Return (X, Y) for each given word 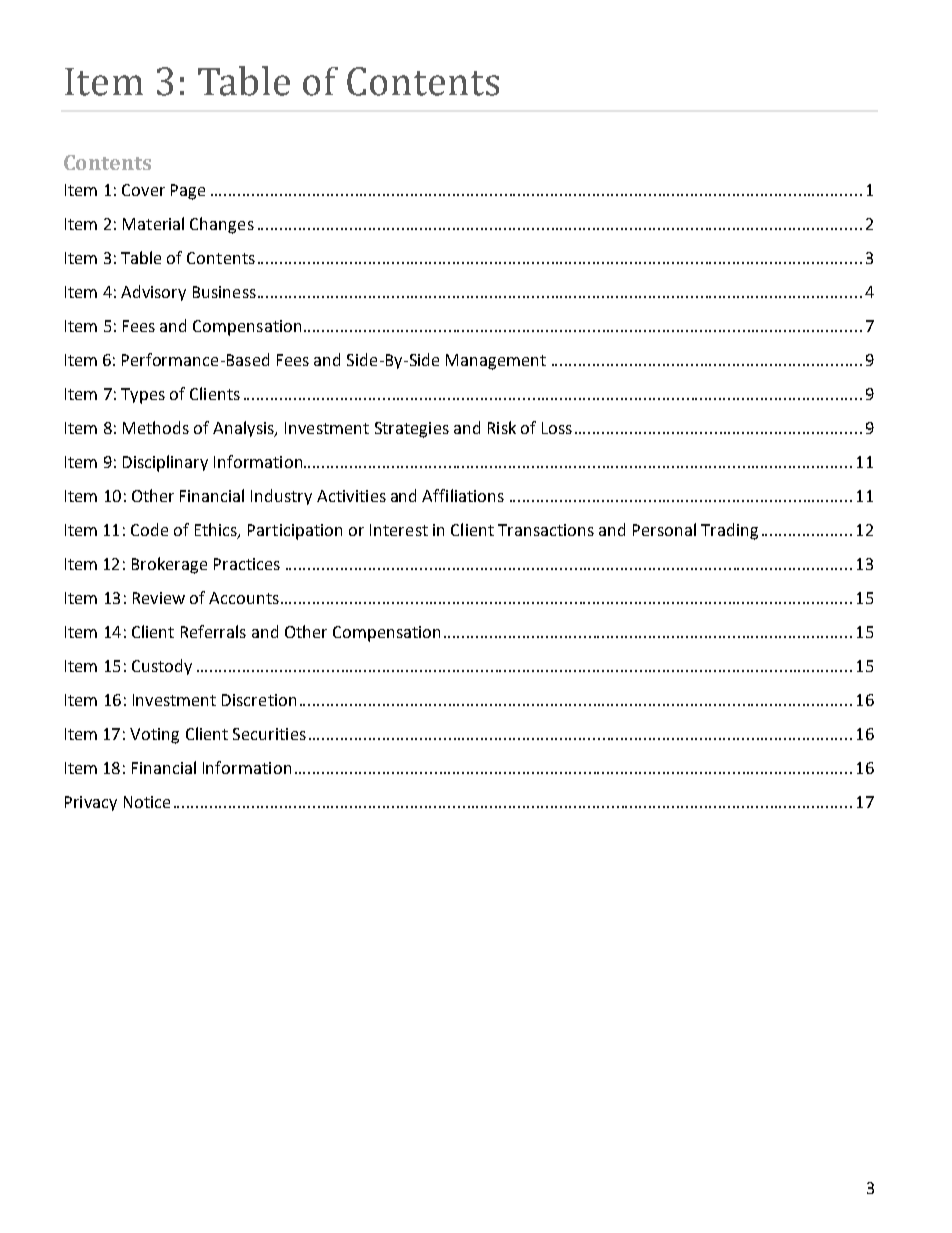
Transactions (546, 530)
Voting (154, 736)
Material (153, 223)
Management (496, 362)
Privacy (91, 803)
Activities (351, 496)
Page (188, 192)
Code (149, 529)
